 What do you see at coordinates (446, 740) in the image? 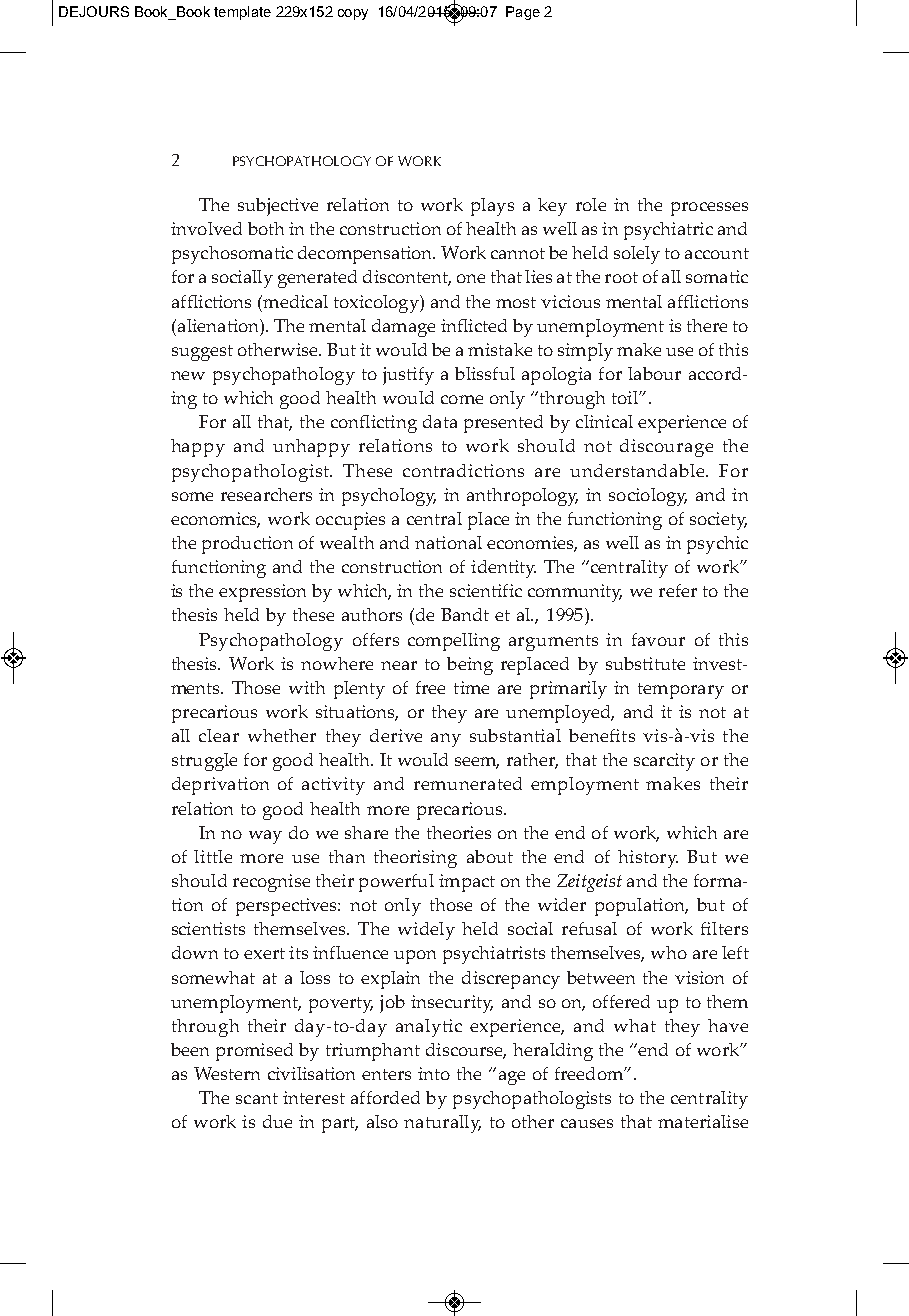
I see `any` at bounding box center [446, 740].
